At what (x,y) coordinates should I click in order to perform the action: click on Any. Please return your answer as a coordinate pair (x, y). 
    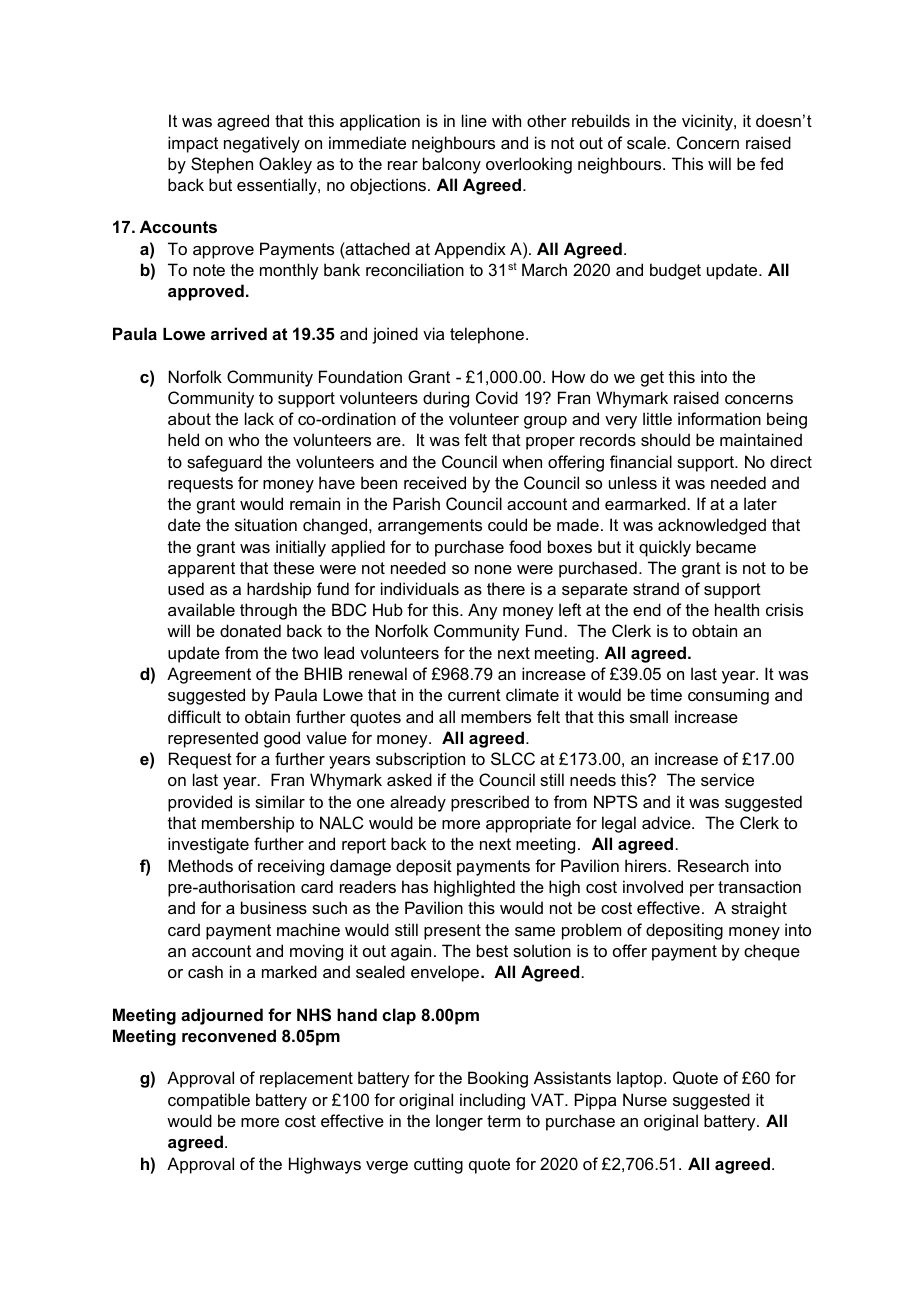
    Looking at the image, I should click on (483, 611).
